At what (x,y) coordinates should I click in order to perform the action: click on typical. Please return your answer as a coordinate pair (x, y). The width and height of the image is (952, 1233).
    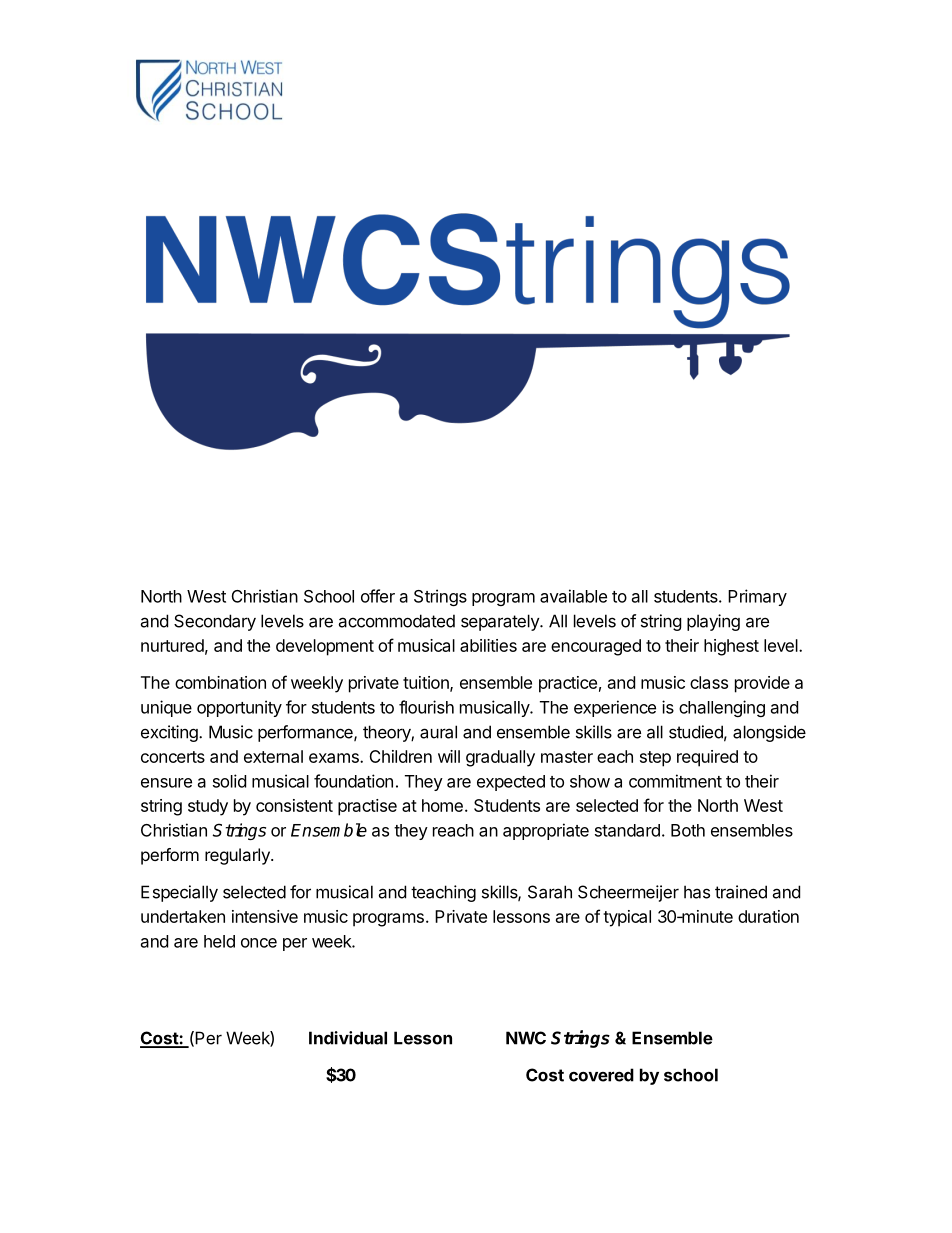
    Looking at the image, I should click on (627, 918).
